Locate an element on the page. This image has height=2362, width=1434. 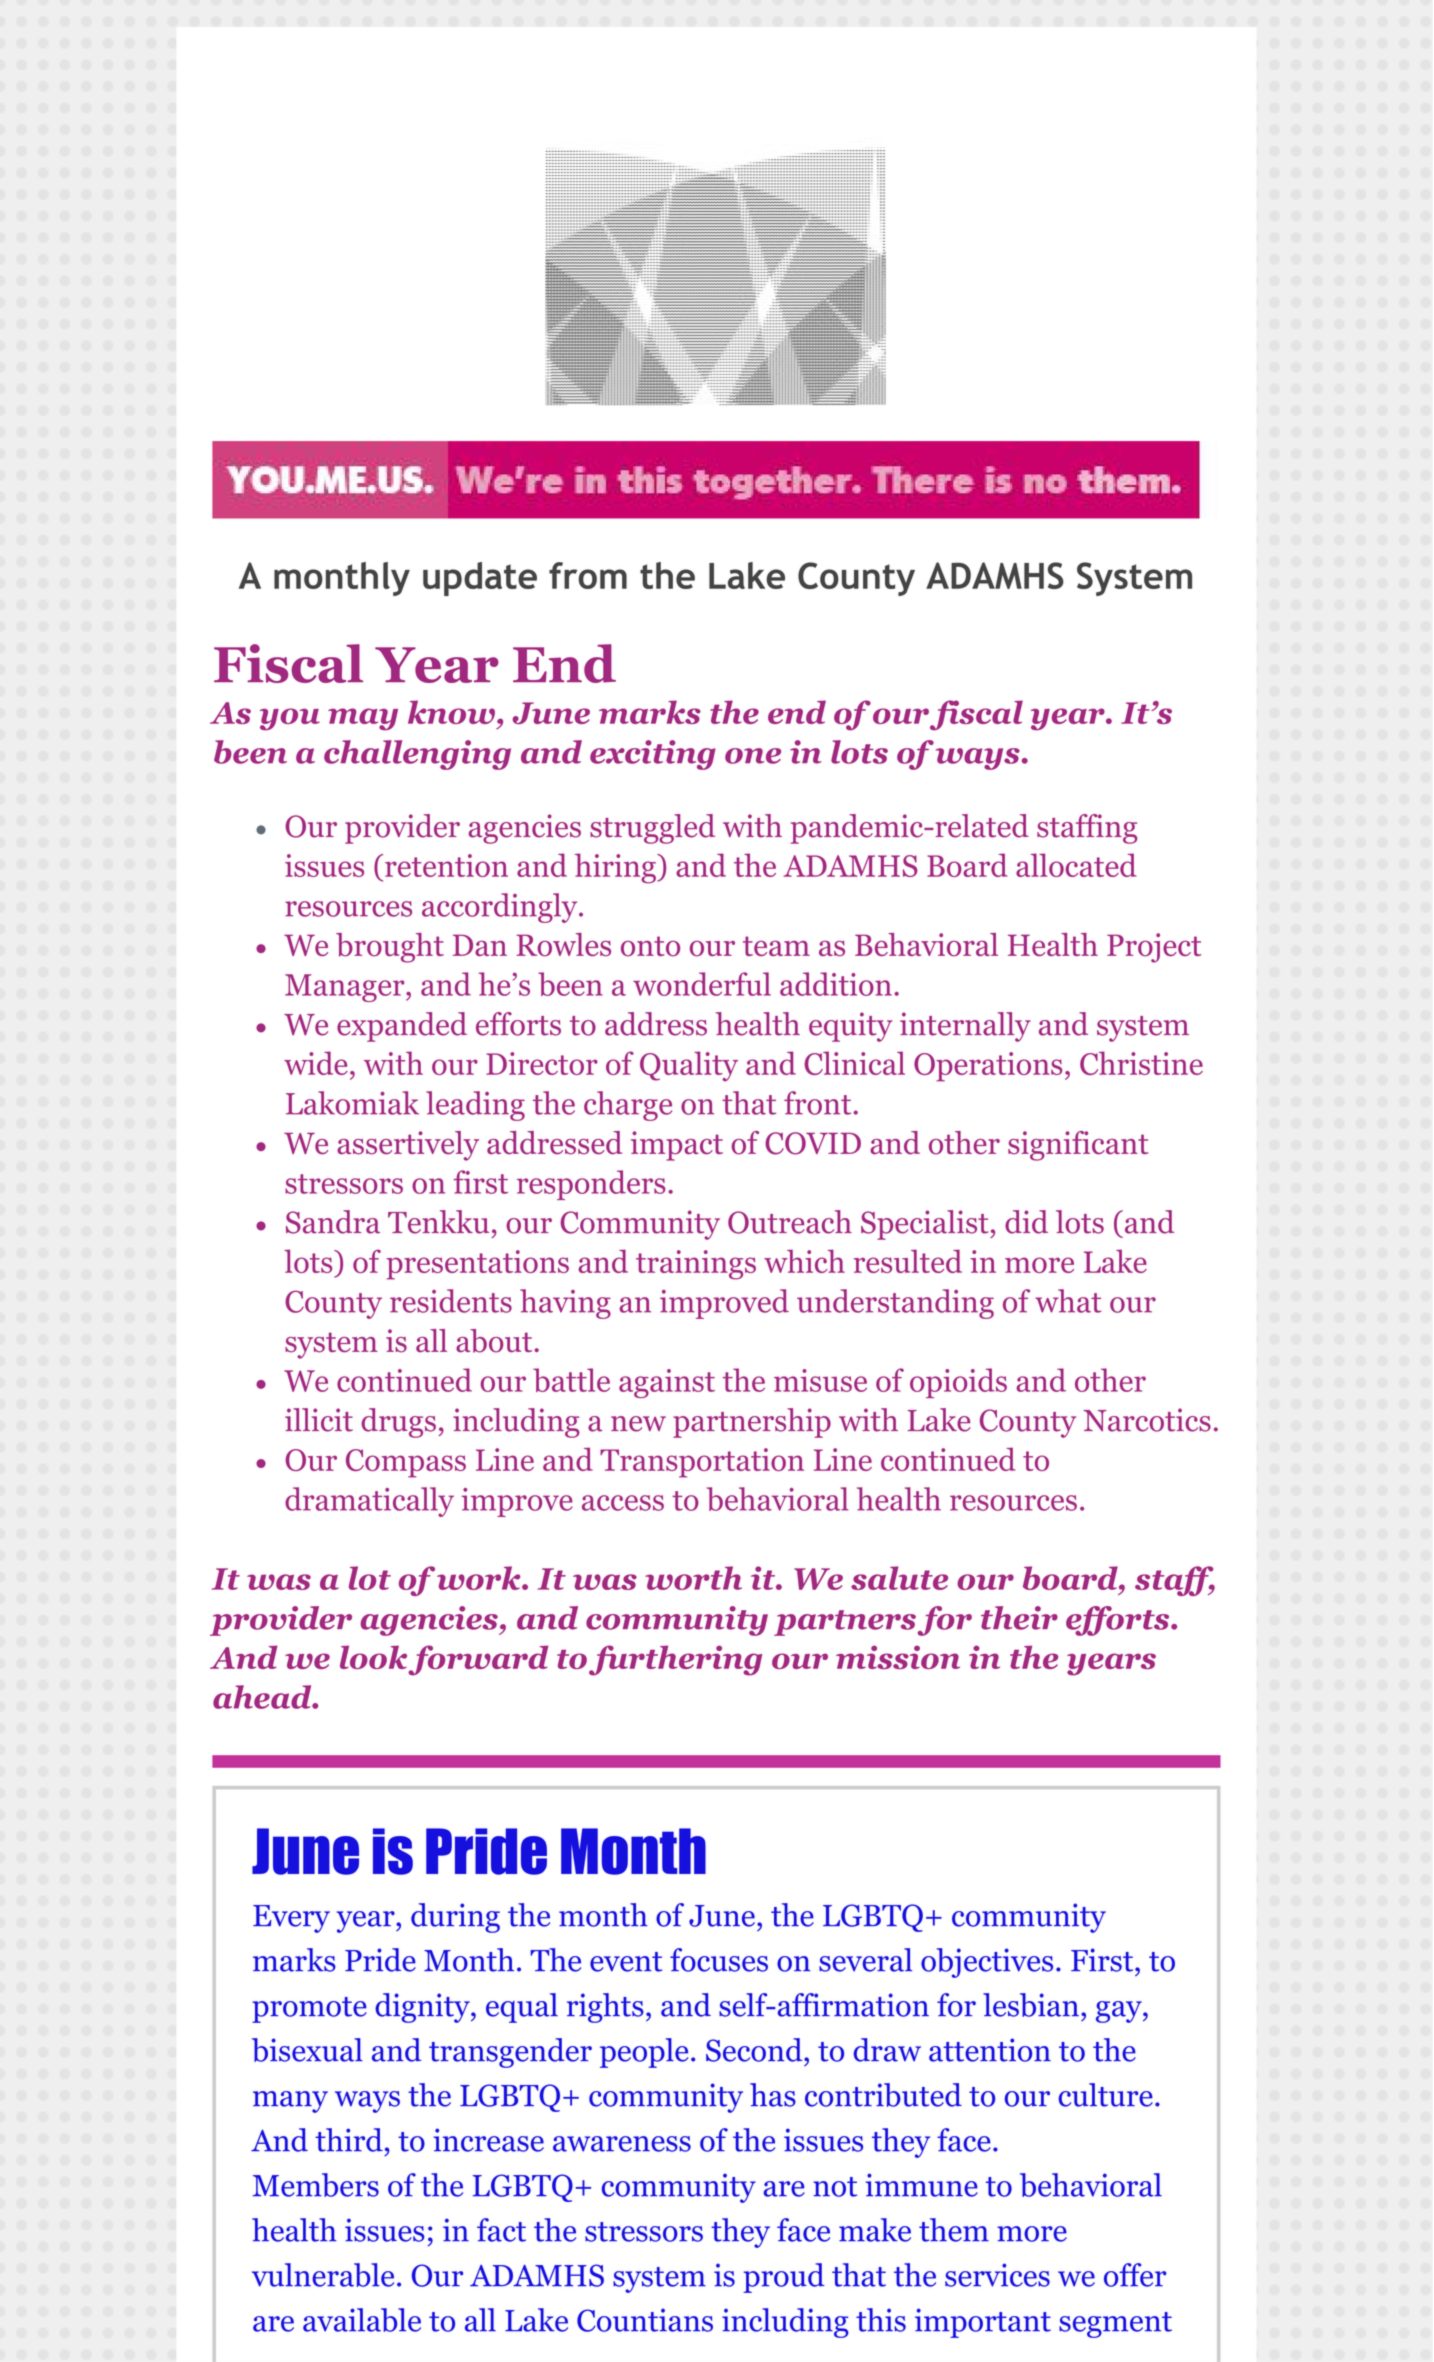
Narcotics is located at coordinates (1147, 1420).
